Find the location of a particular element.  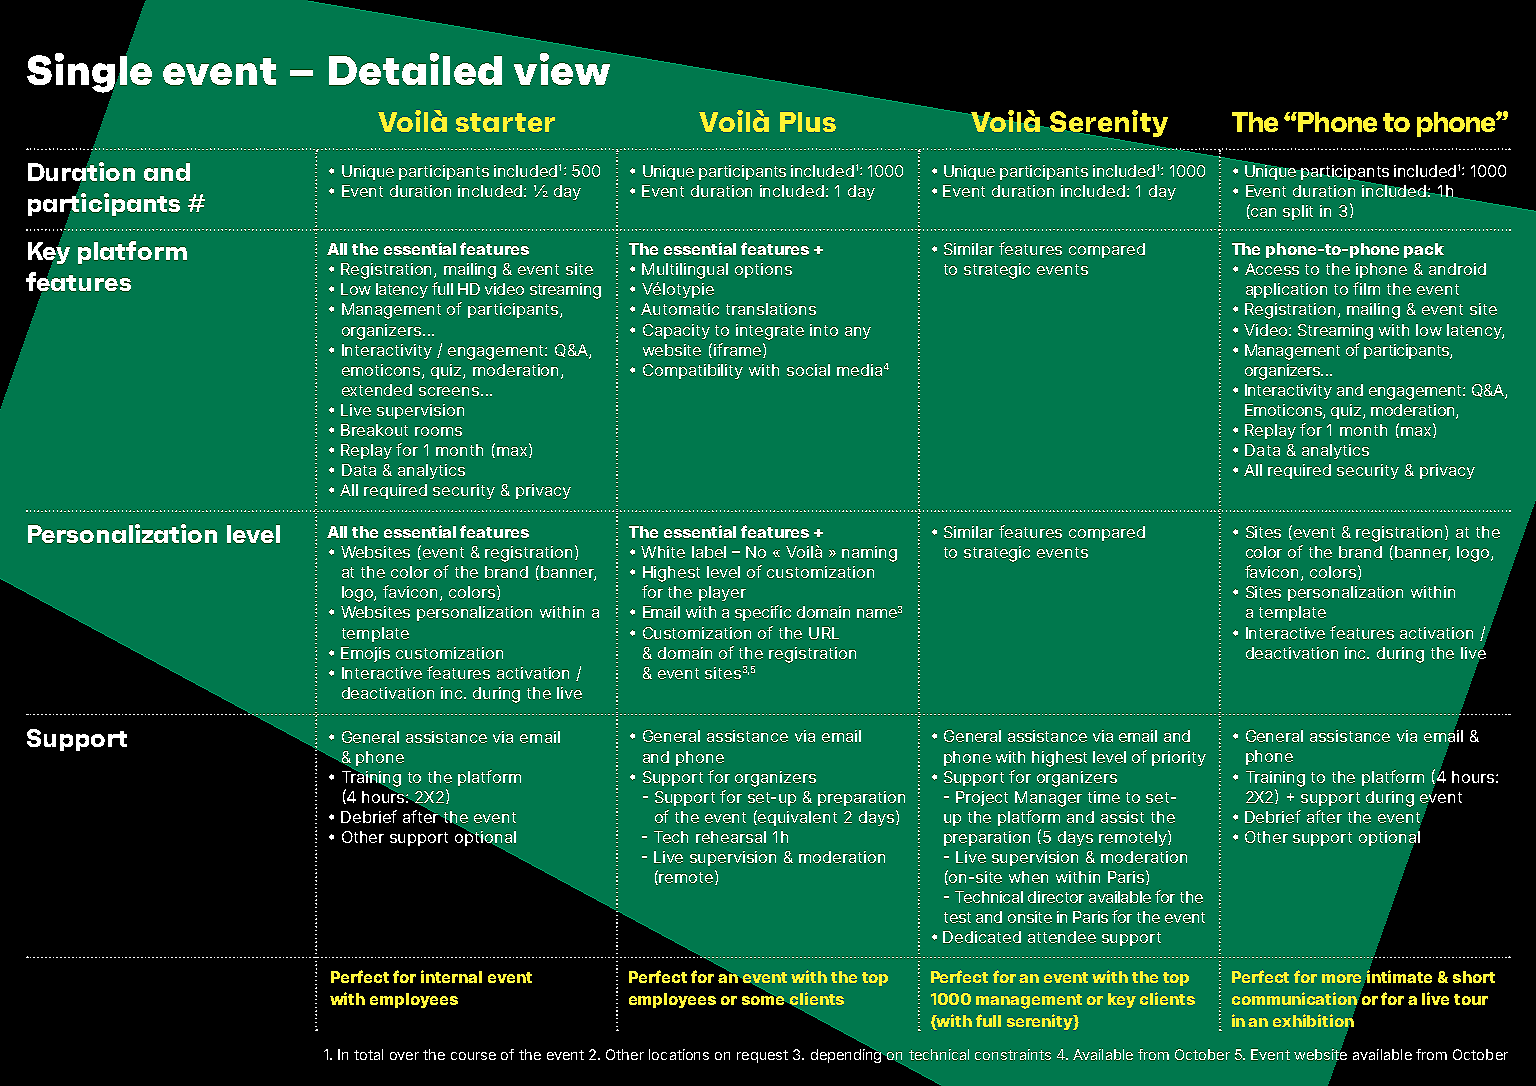

split is located at coordinates (1298, 212).
